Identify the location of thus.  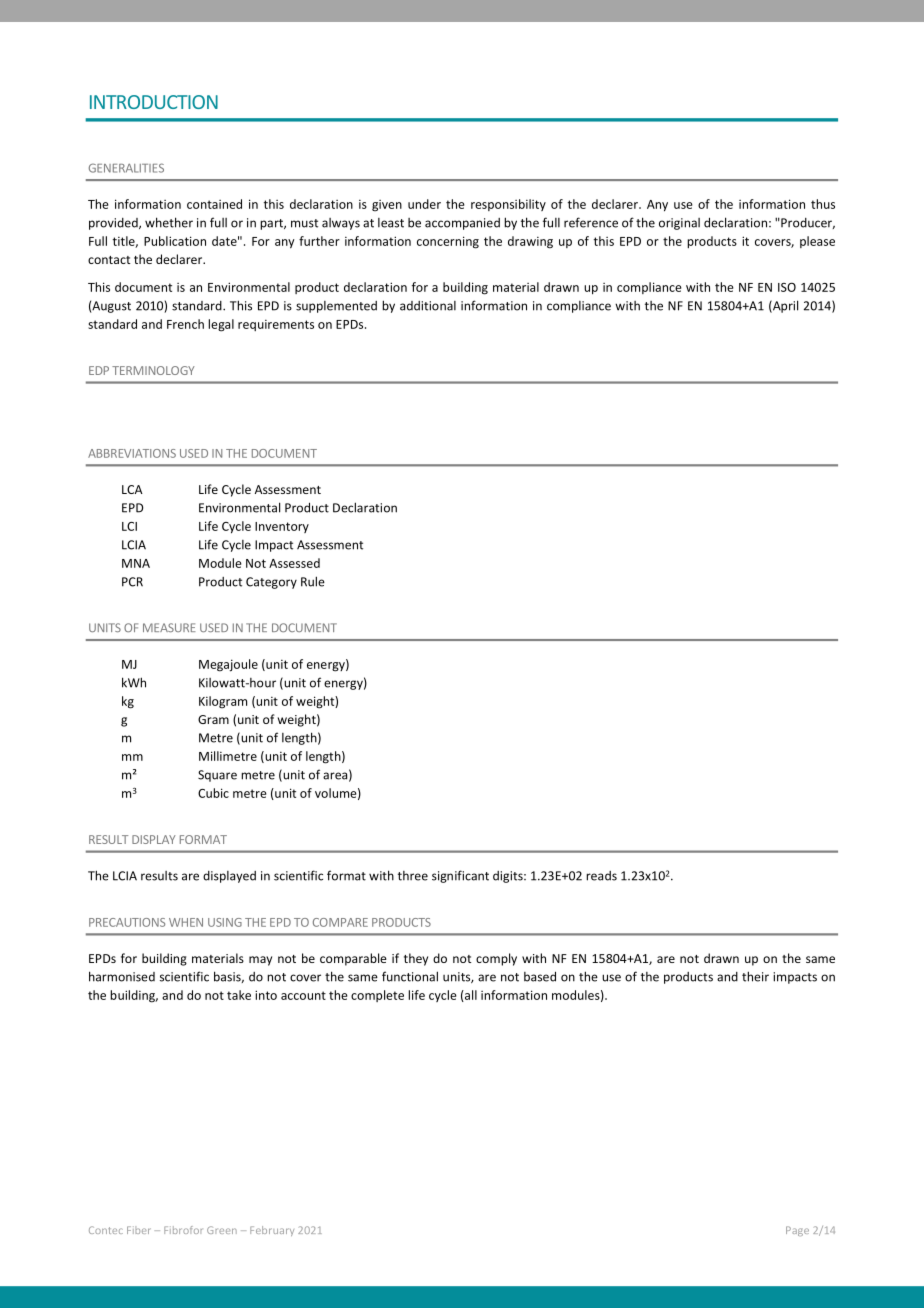
(823, 204).
